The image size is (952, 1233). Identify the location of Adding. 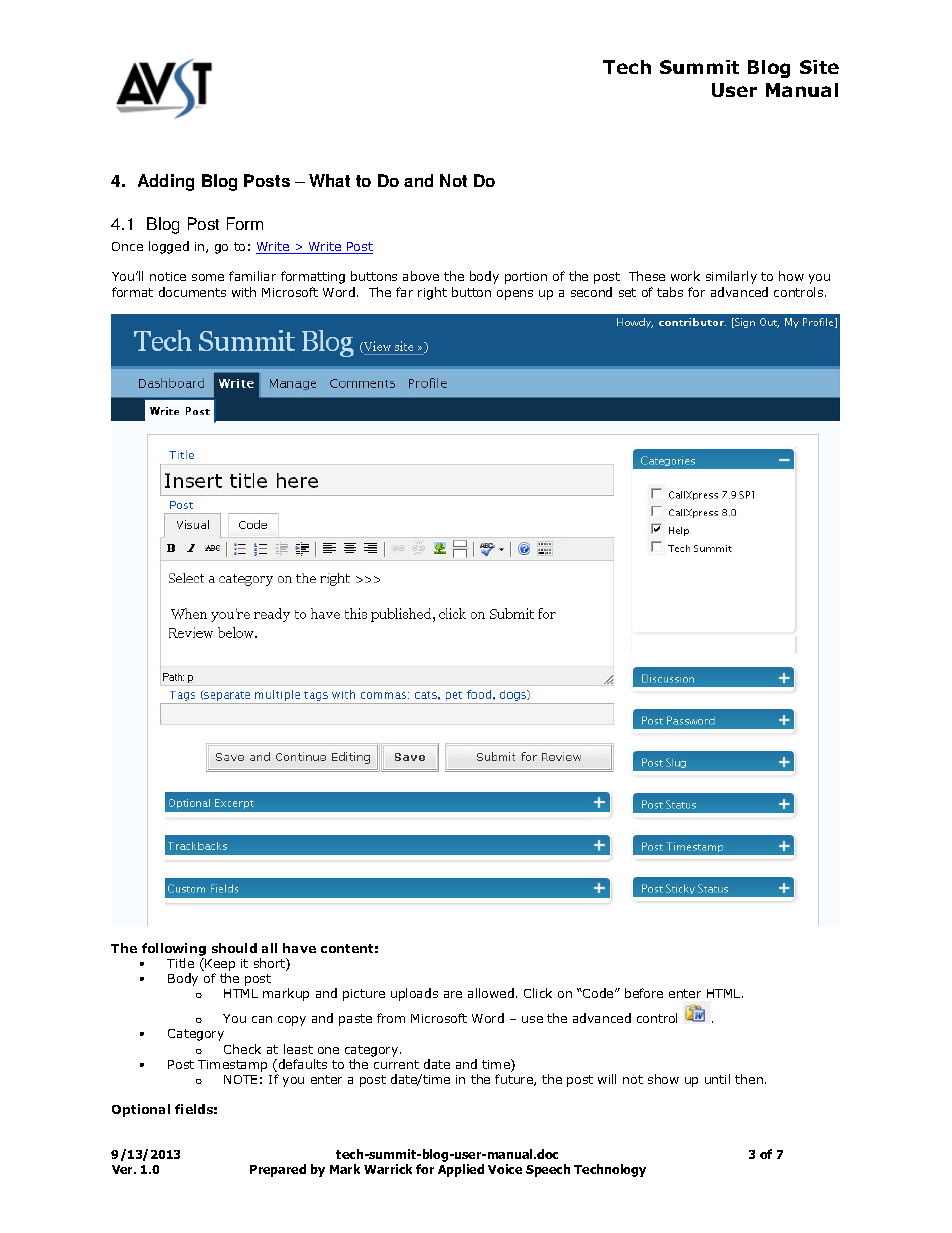
(166, 182).
